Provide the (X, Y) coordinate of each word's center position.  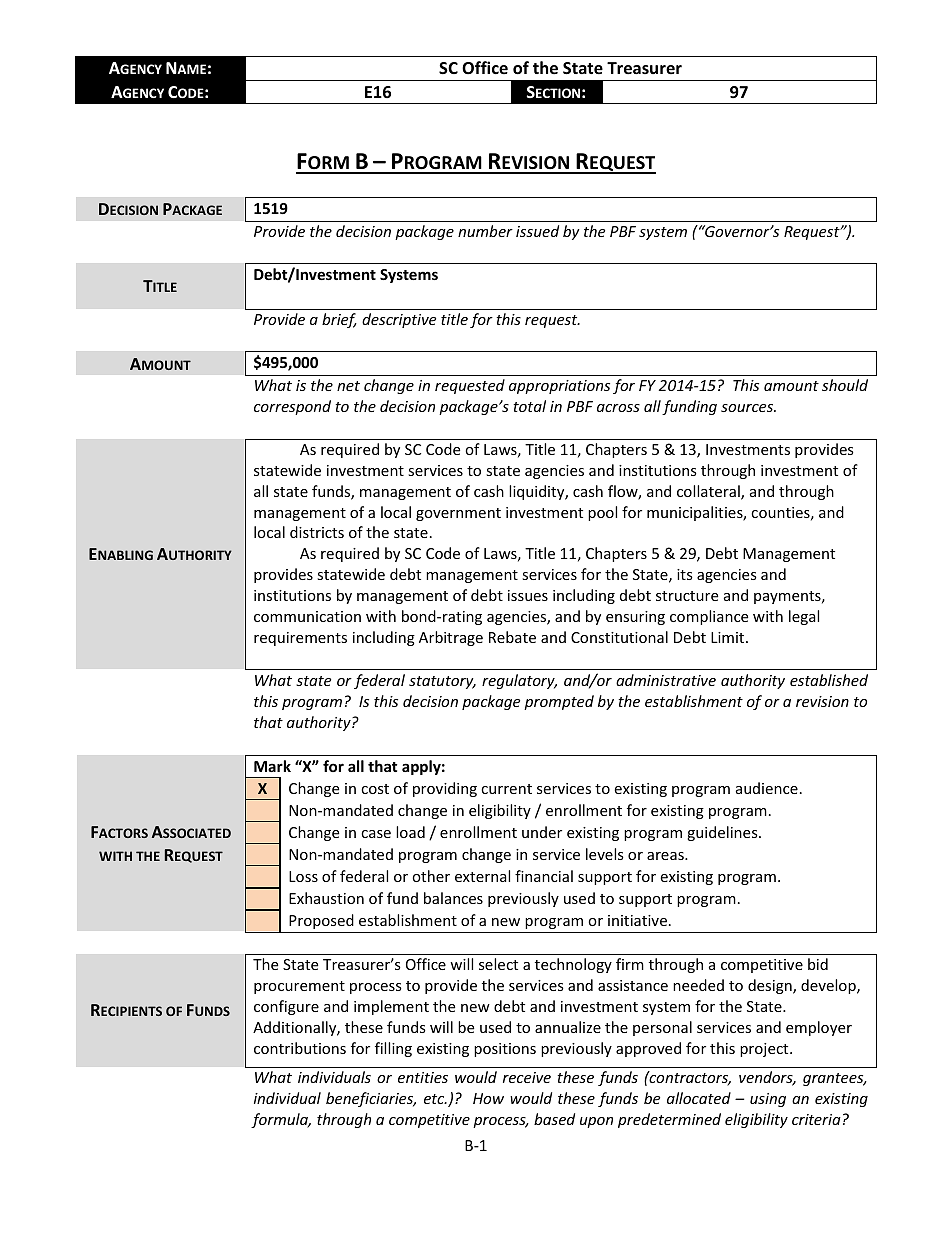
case (376, 834)
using (768, 1100)
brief (339, 320)
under (542, 832)
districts (317, 532)
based (554, 1119)
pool (602, 513)
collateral (709, 492)
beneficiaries (371, 1099)
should (845, 385)
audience (767, 788)
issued (537, 231)
